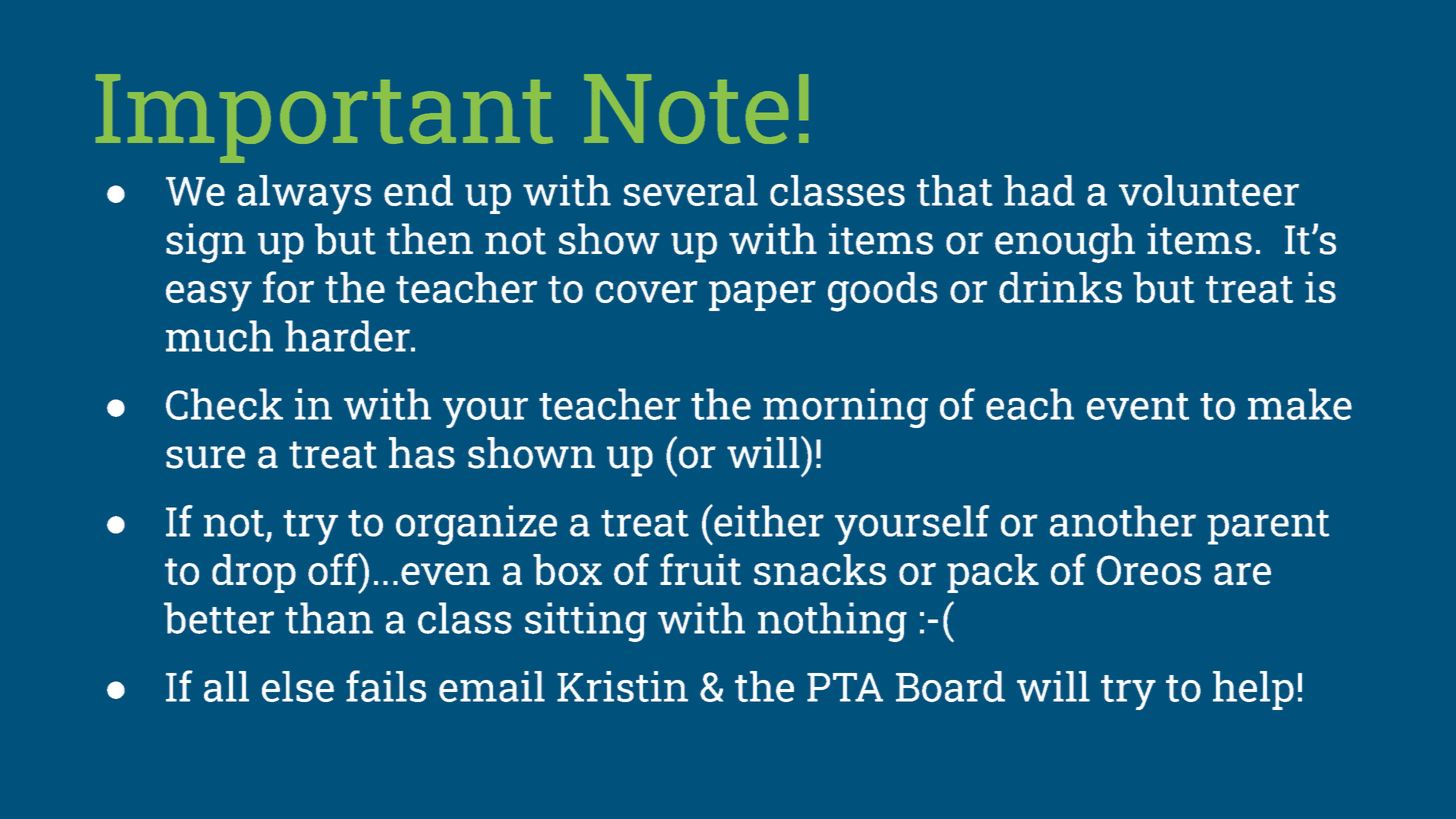 The height and width of the document is (819, 1456). What do you see at coordinates (686, 109) in the document?
I see `Note` at bounding box center [686, 109].
